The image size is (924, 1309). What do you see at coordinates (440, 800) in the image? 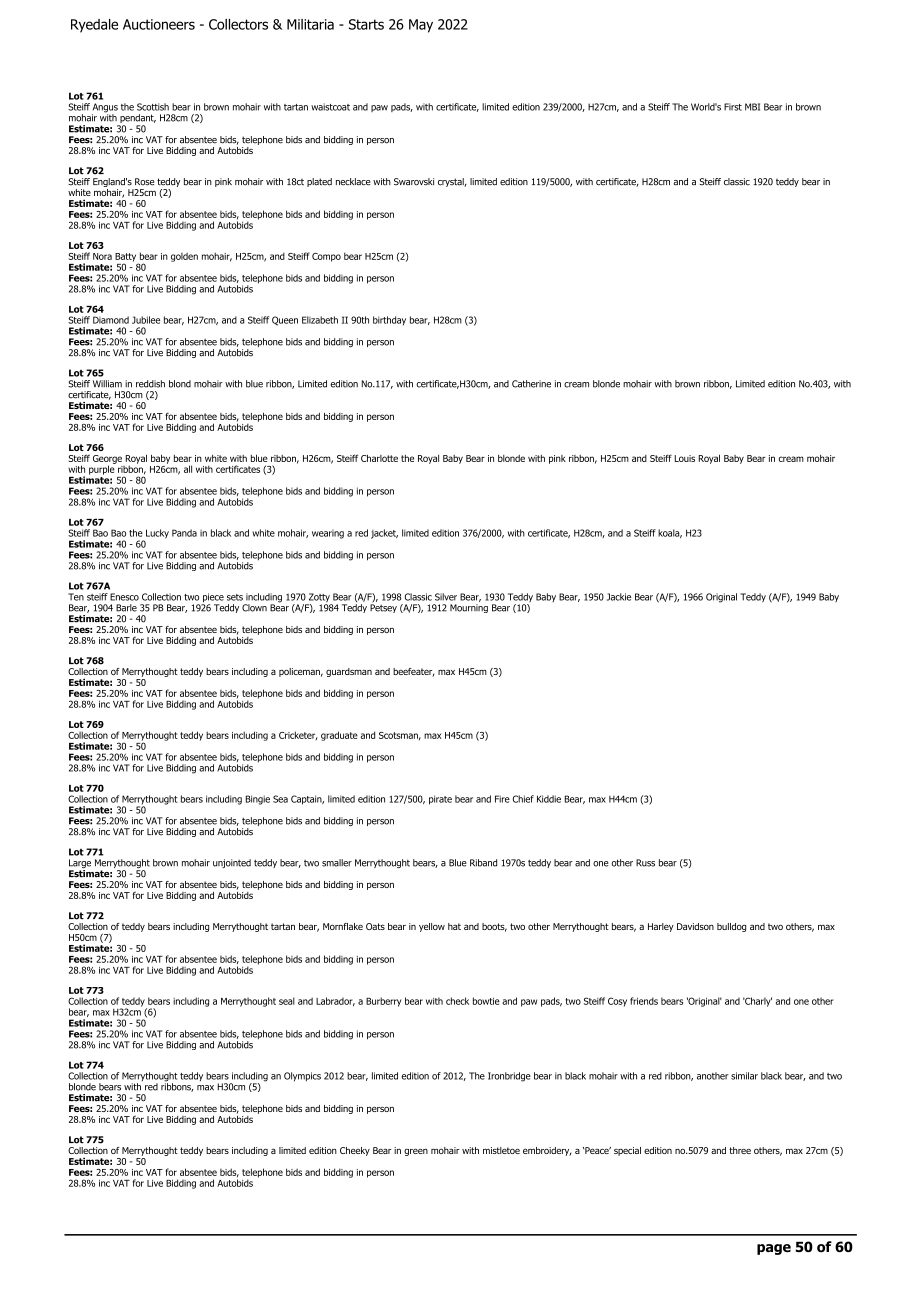
I see `pirate` at bounding box center [440, 800].
